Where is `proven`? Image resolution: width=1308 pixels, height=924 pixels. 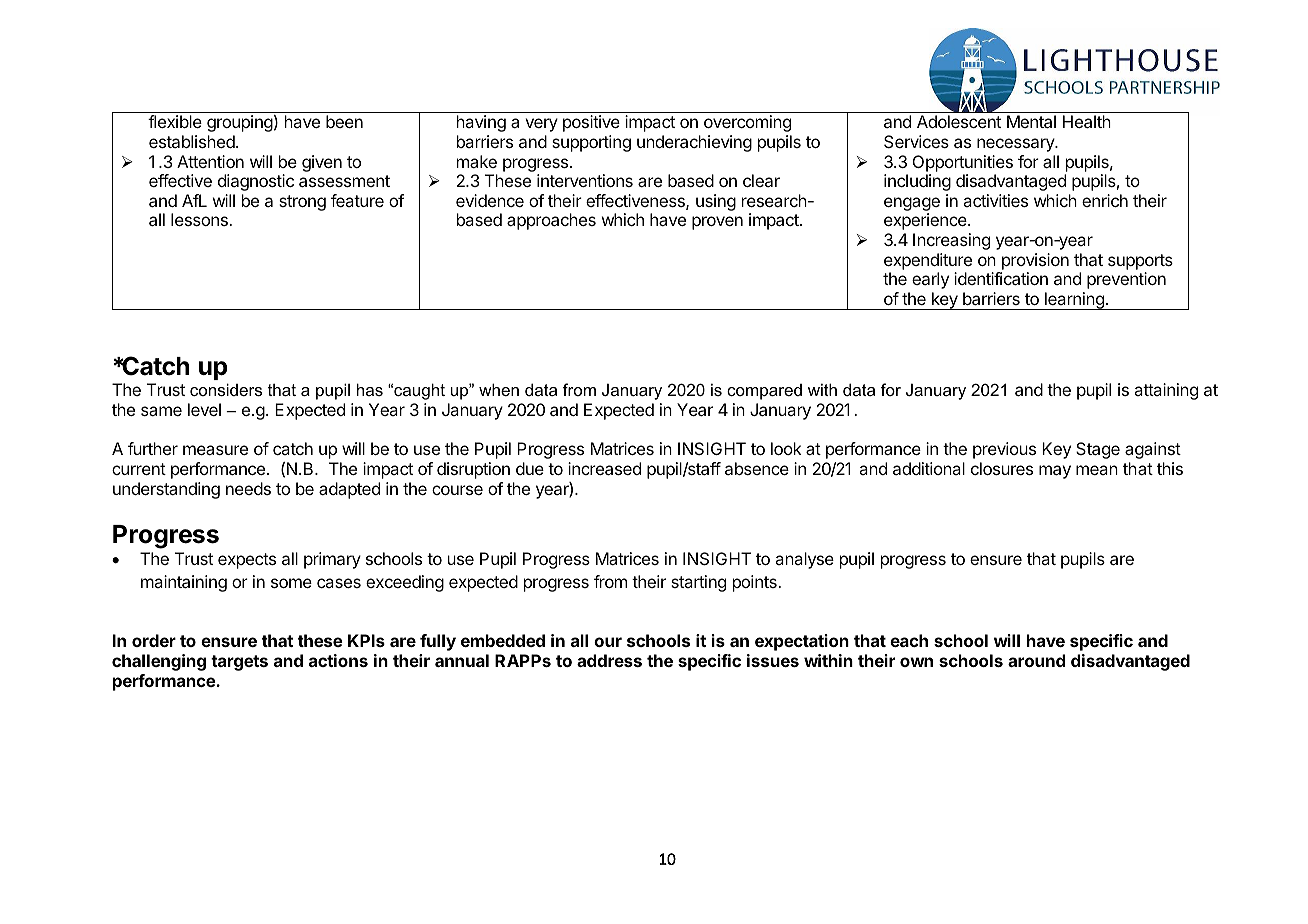 proven is located at coordinates (717, 223).
